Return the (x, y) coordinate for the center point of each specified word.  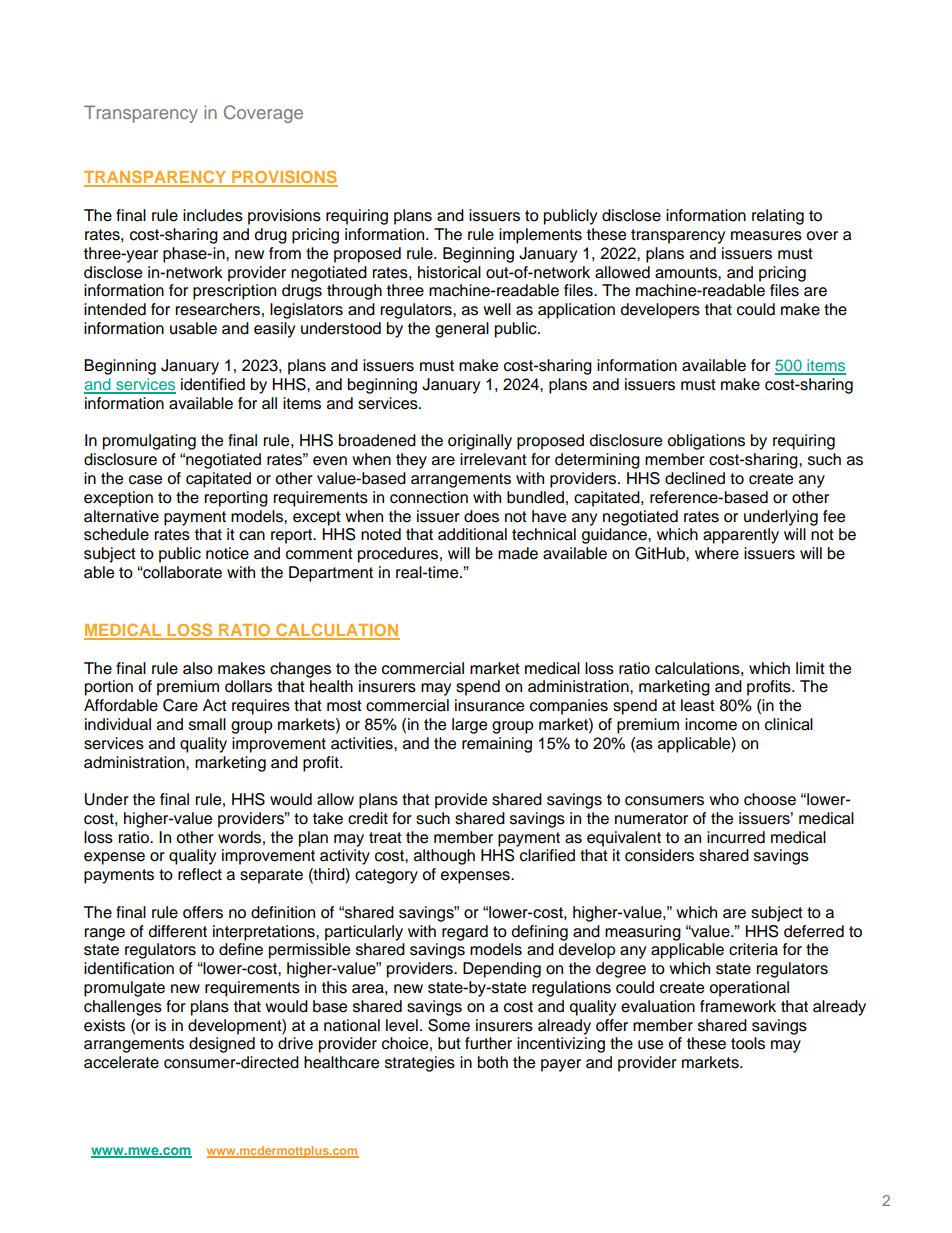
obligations (706, 442)
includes (213, 215)
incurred (736, 837)
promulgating (149, 442)
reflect (200, 874)
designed (222, 1045)
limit (810, 668)
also (198, 668)
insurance (489, 705)
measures (766, 236)
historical (449, 272)
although (444, 857)
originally (480, 442)
